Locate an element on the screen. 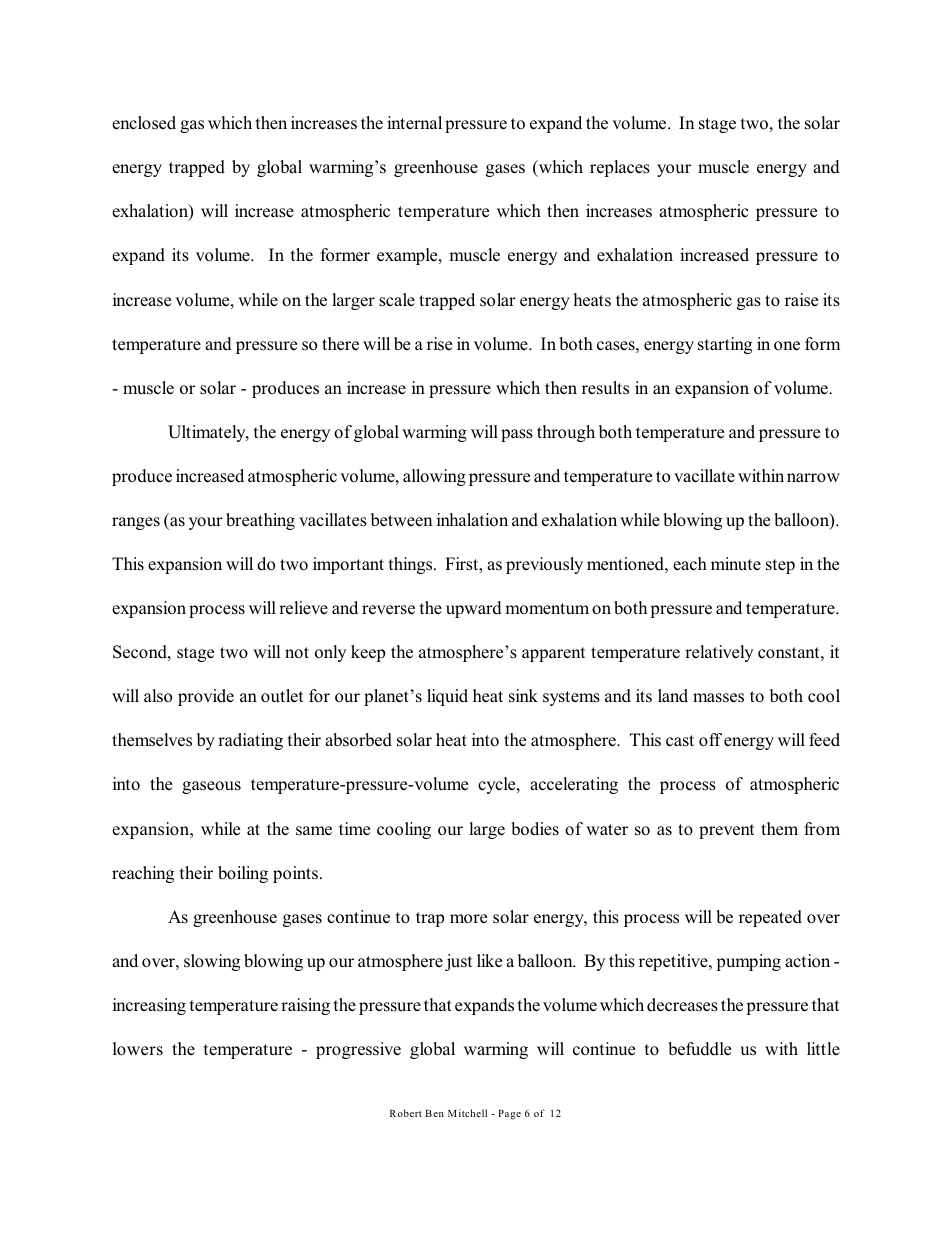  breathing is located at coordinates (260, 521).
